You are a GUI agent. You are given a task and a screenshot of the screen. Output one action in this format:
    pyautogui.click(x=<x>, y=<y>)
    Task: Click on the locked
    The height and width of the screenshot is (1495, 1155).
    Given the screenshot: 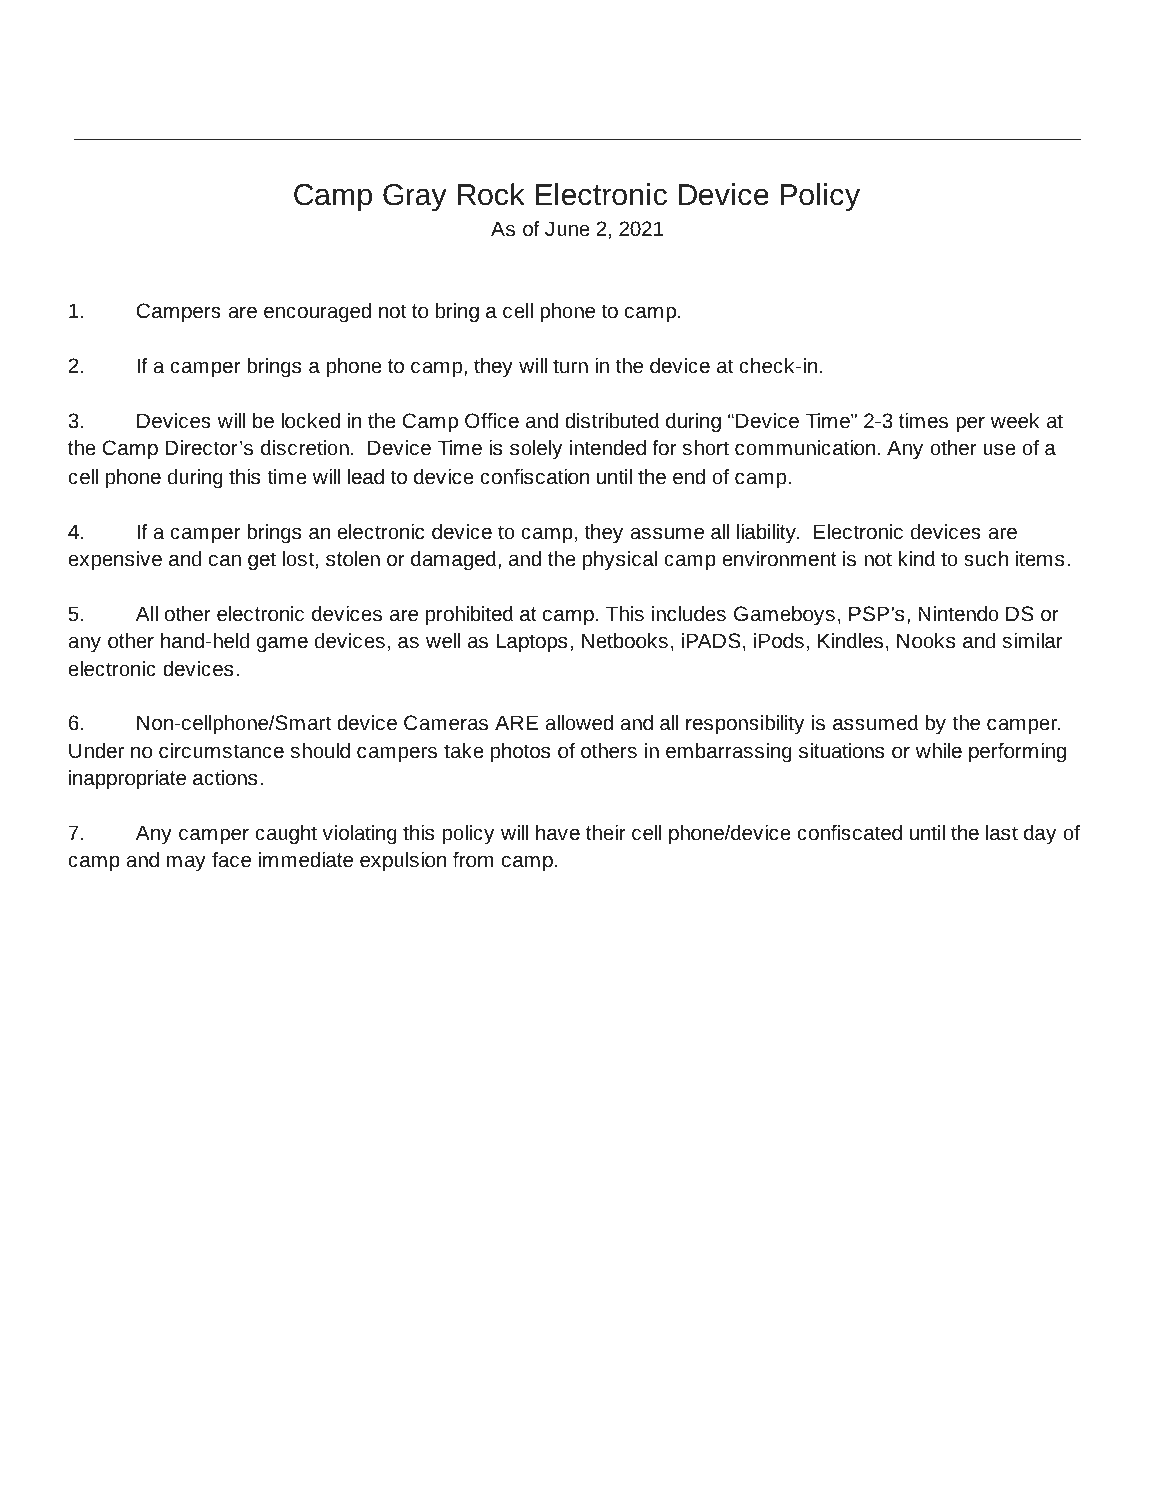 What is the action you would take?
    pyautogui.click(x=310, y=420)
